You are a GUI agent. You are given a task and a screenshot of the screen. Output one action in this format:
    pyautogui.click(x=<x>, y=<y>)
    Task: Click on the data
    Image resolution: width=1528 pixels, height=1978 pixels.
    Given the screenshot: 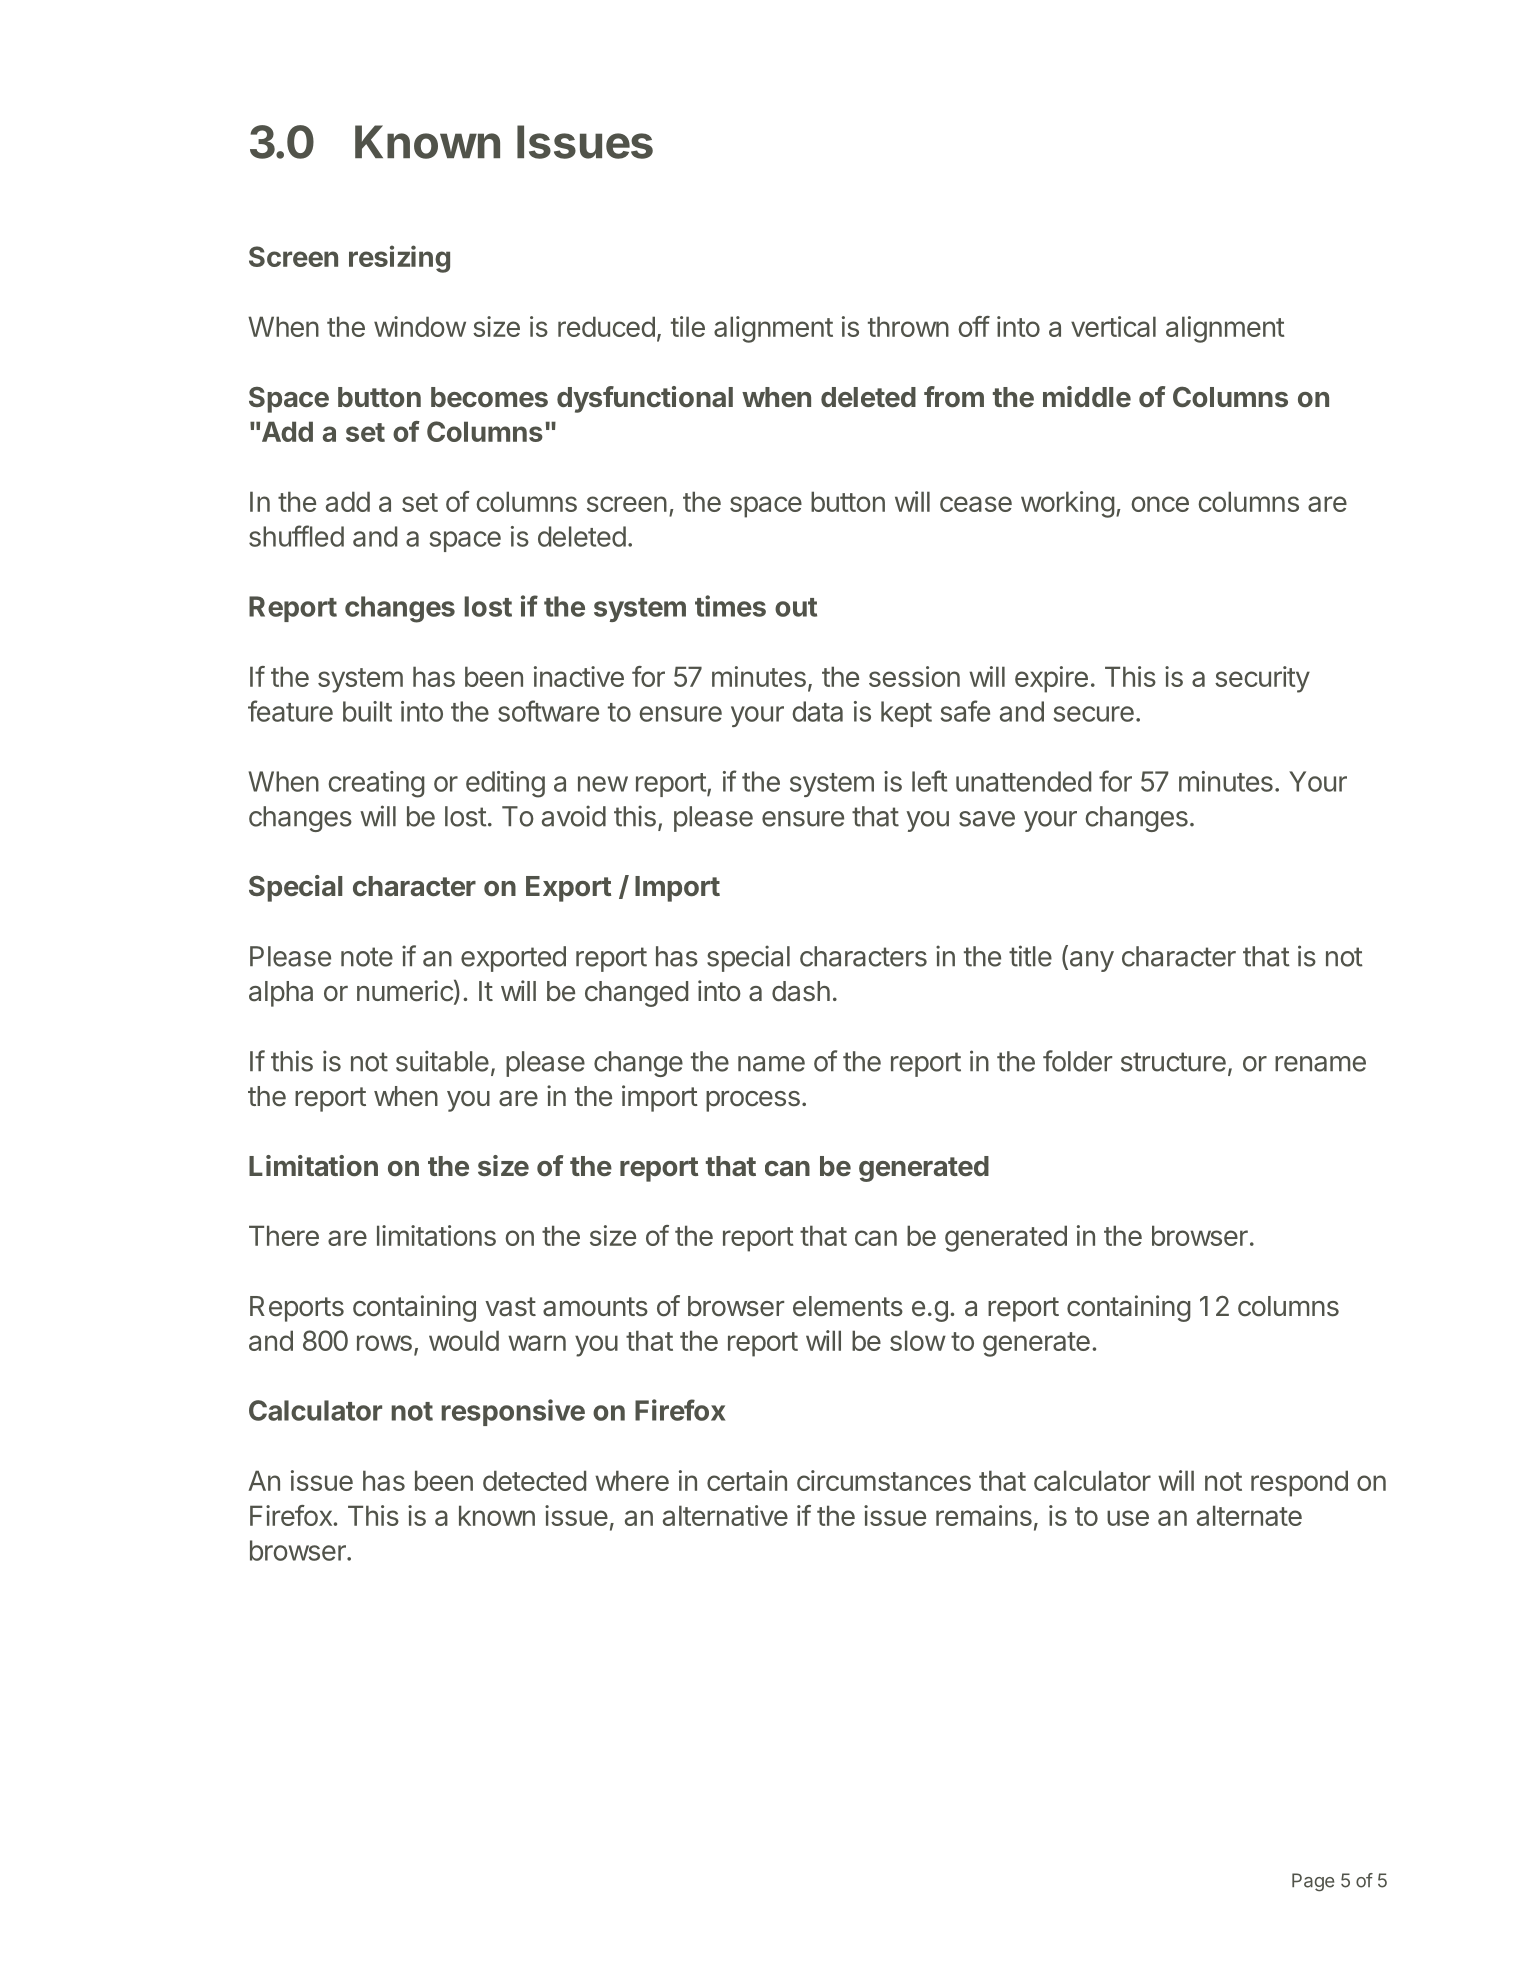 What is the action you would take?
    pyautogui.click(x=817, y=711)
